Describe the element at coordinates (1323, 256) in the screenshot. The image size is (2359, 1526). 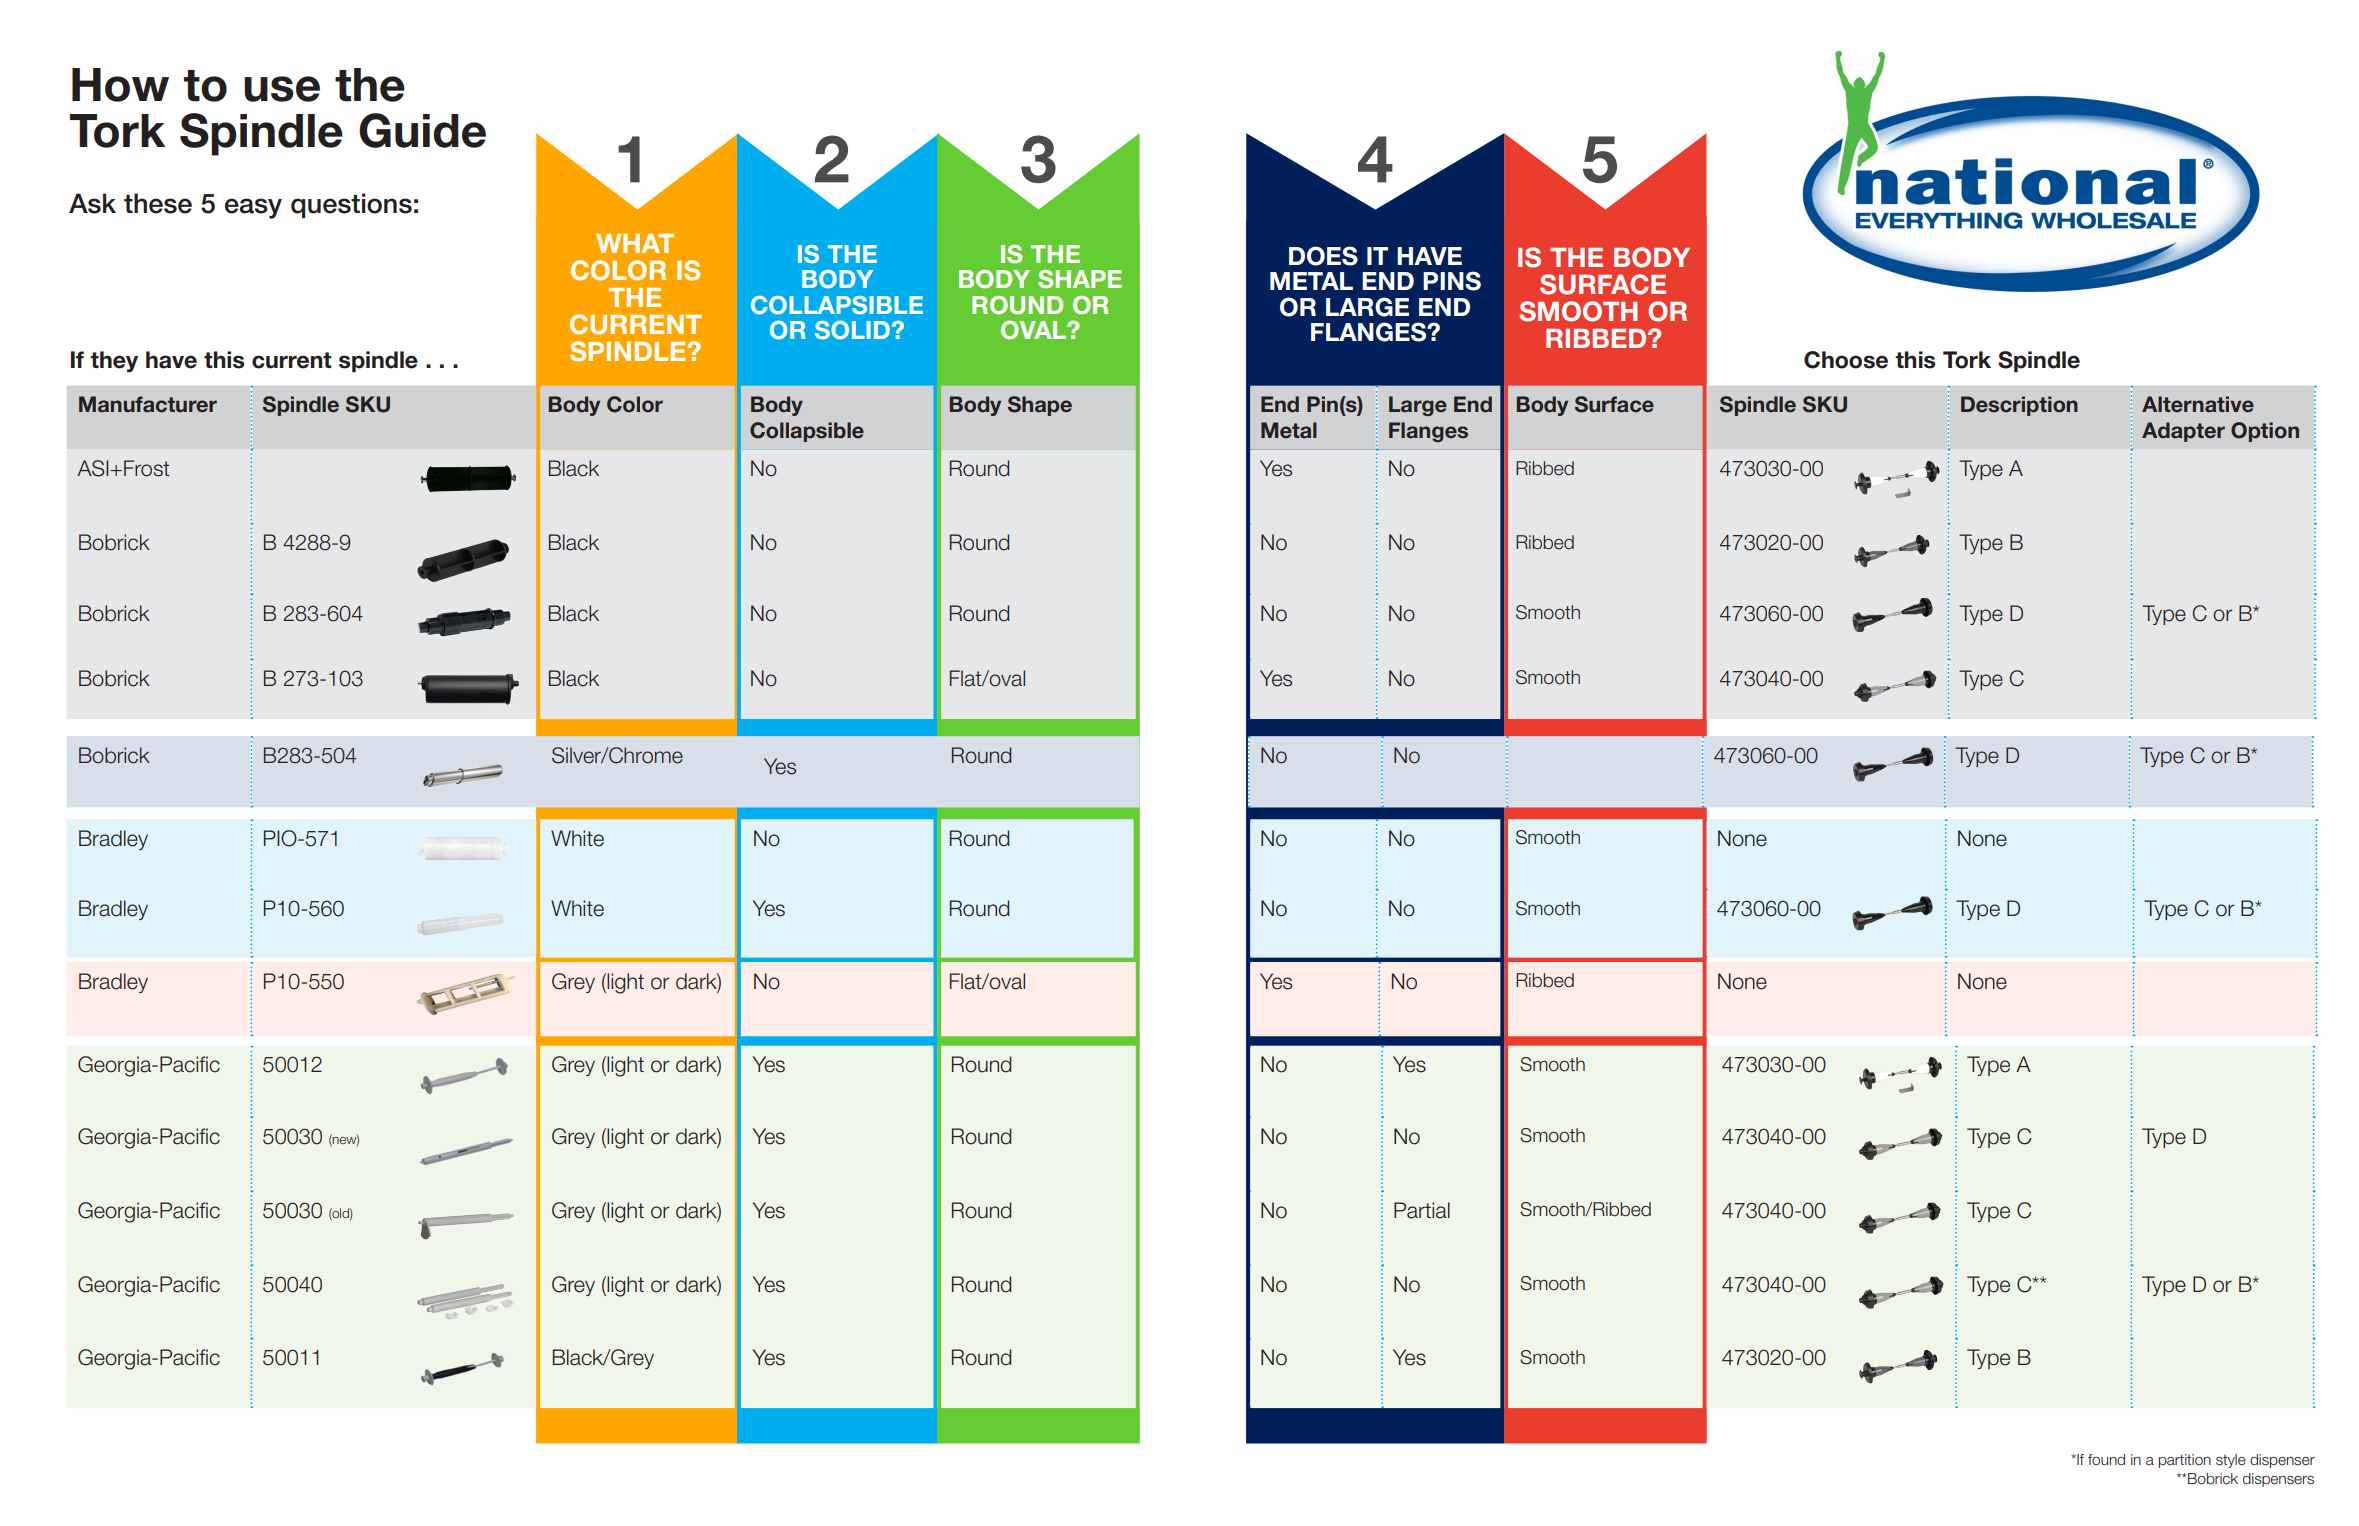
I see `DOES` at that location.
